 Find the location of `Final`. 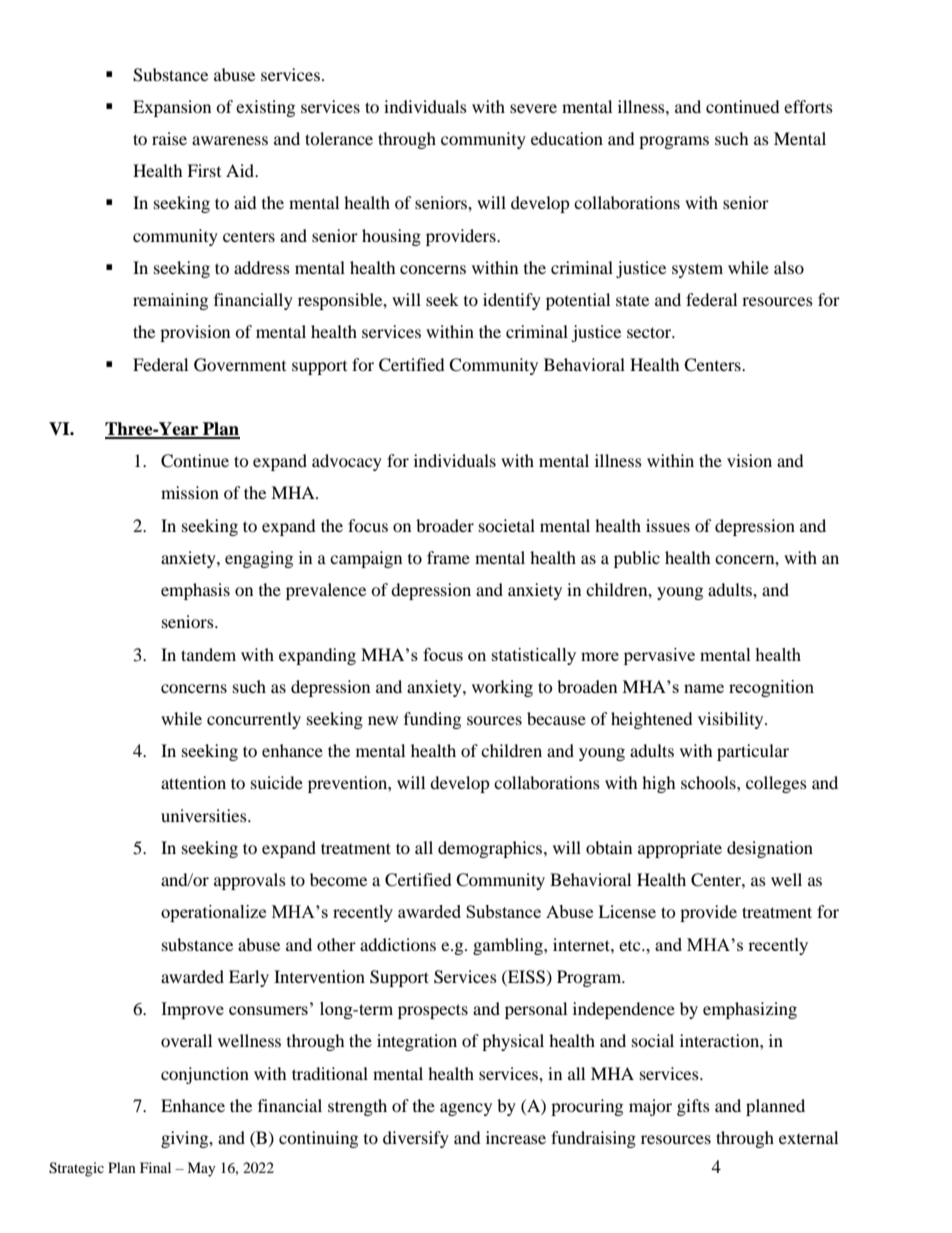

Final is located at coordinates (155, 1167).
